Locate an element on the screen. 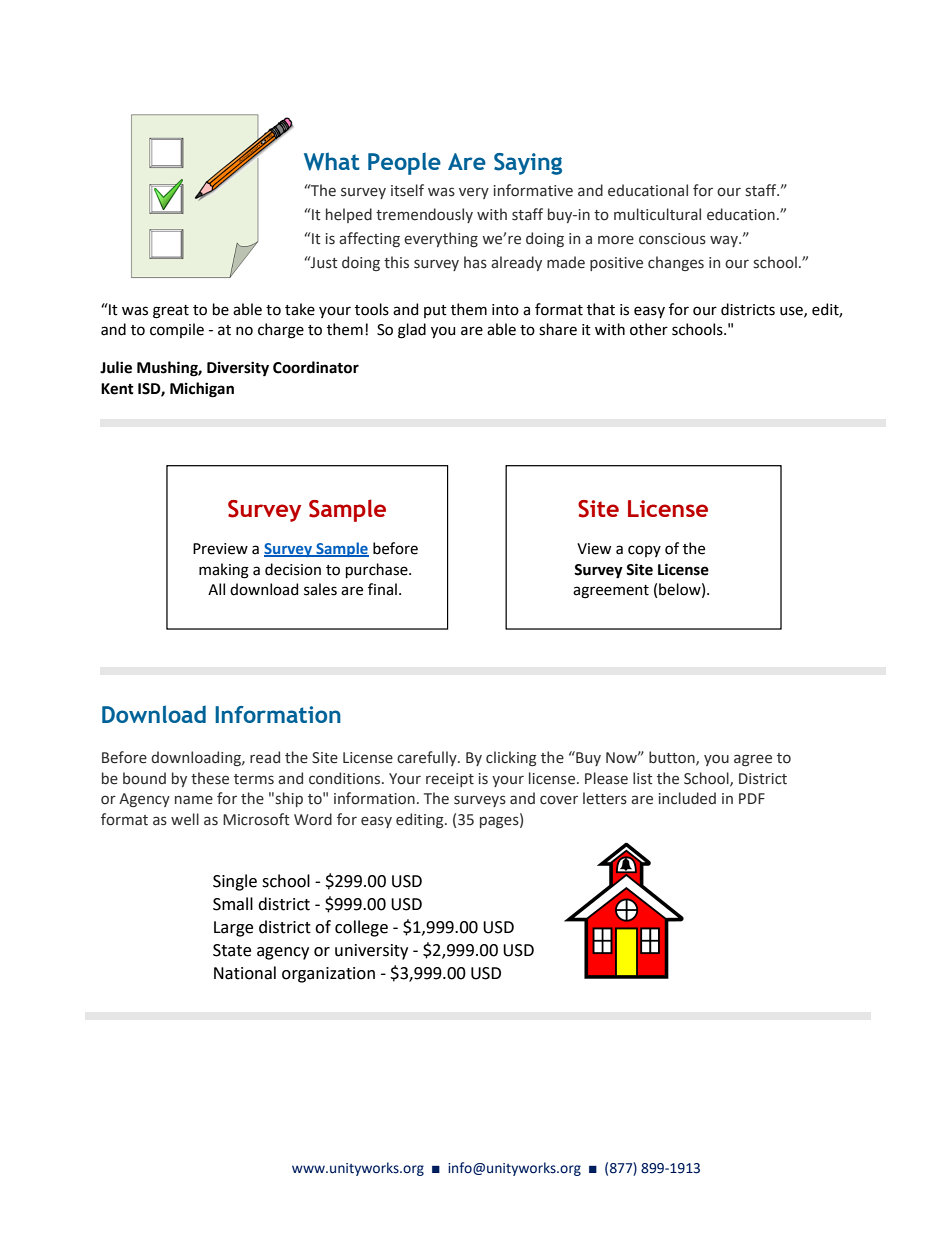 The height and width of the screenshot is (1233, 952). itself is located at coordinates (407, 190).
